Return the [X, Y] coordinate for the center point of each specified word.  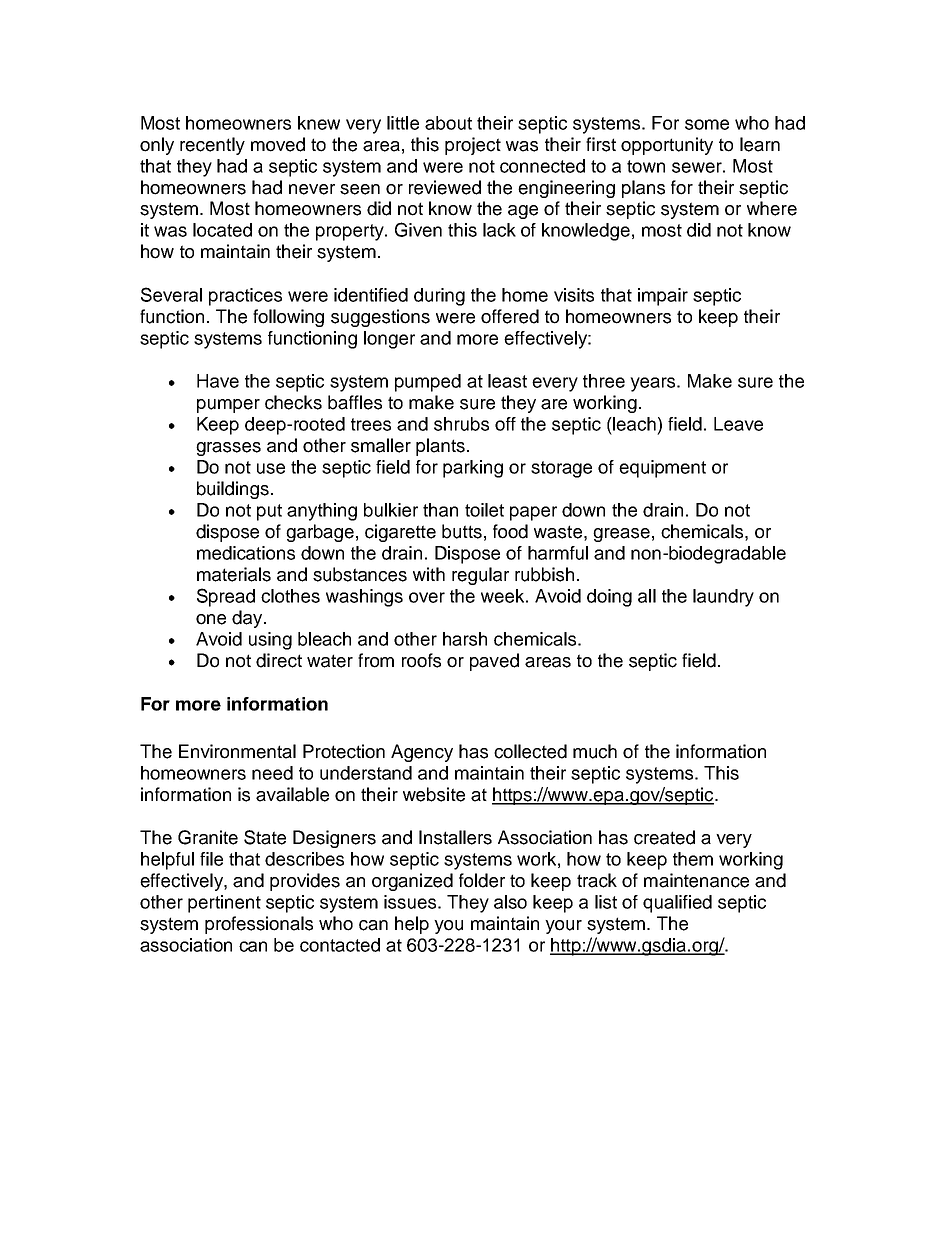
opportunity [667, 146]
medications [246, 553]
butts [462, 531]
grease [621, 535]
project [473, 146]
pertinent [224, 904]
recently [212, 146]
